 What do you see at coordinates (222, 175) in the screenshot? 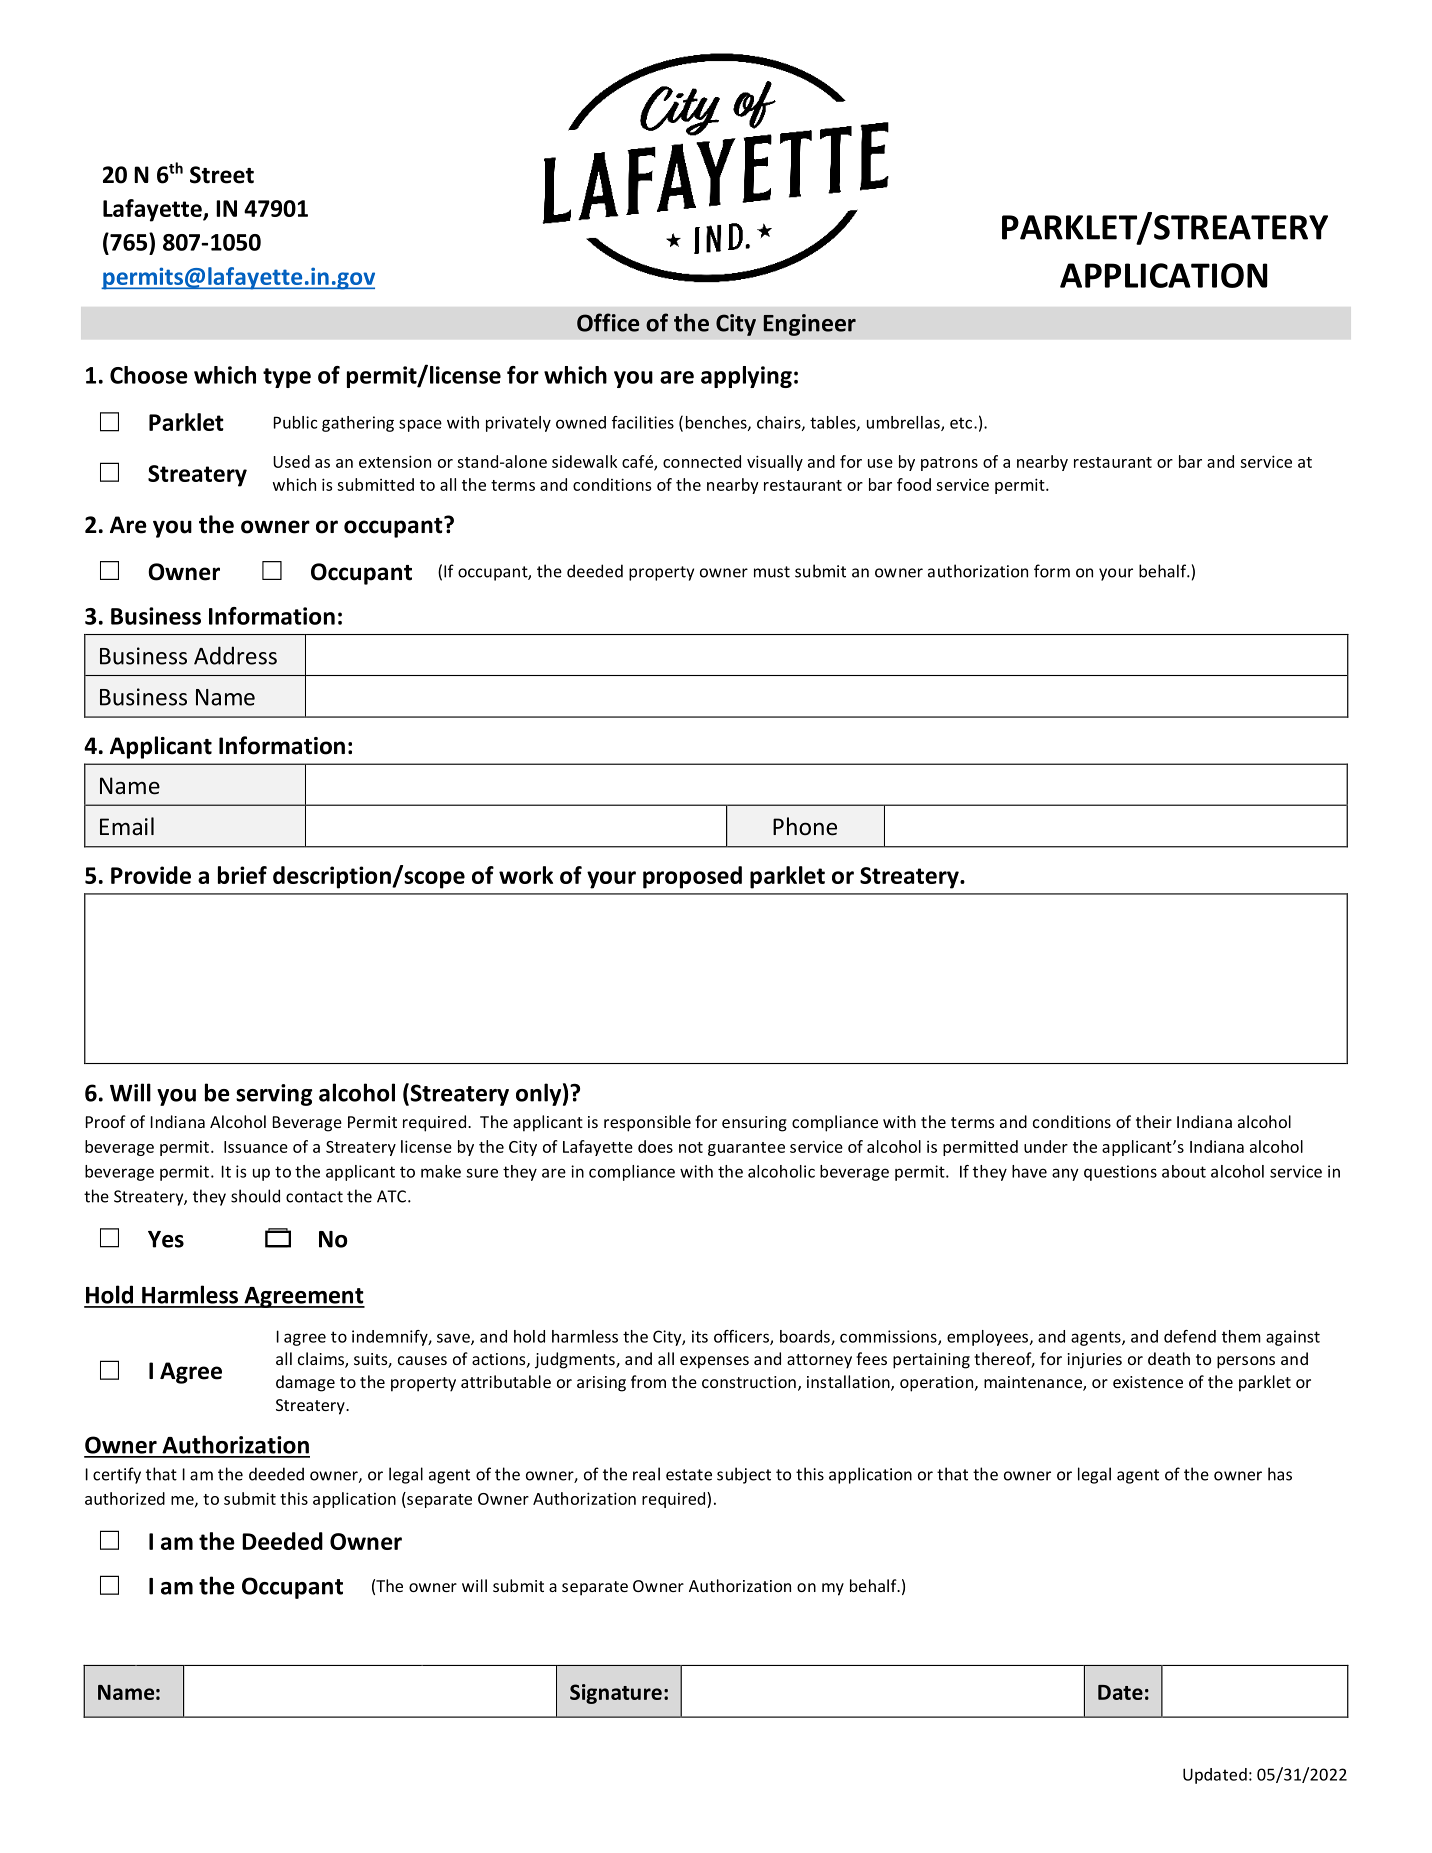
I see `Street` at bounding box center [222, 175].
